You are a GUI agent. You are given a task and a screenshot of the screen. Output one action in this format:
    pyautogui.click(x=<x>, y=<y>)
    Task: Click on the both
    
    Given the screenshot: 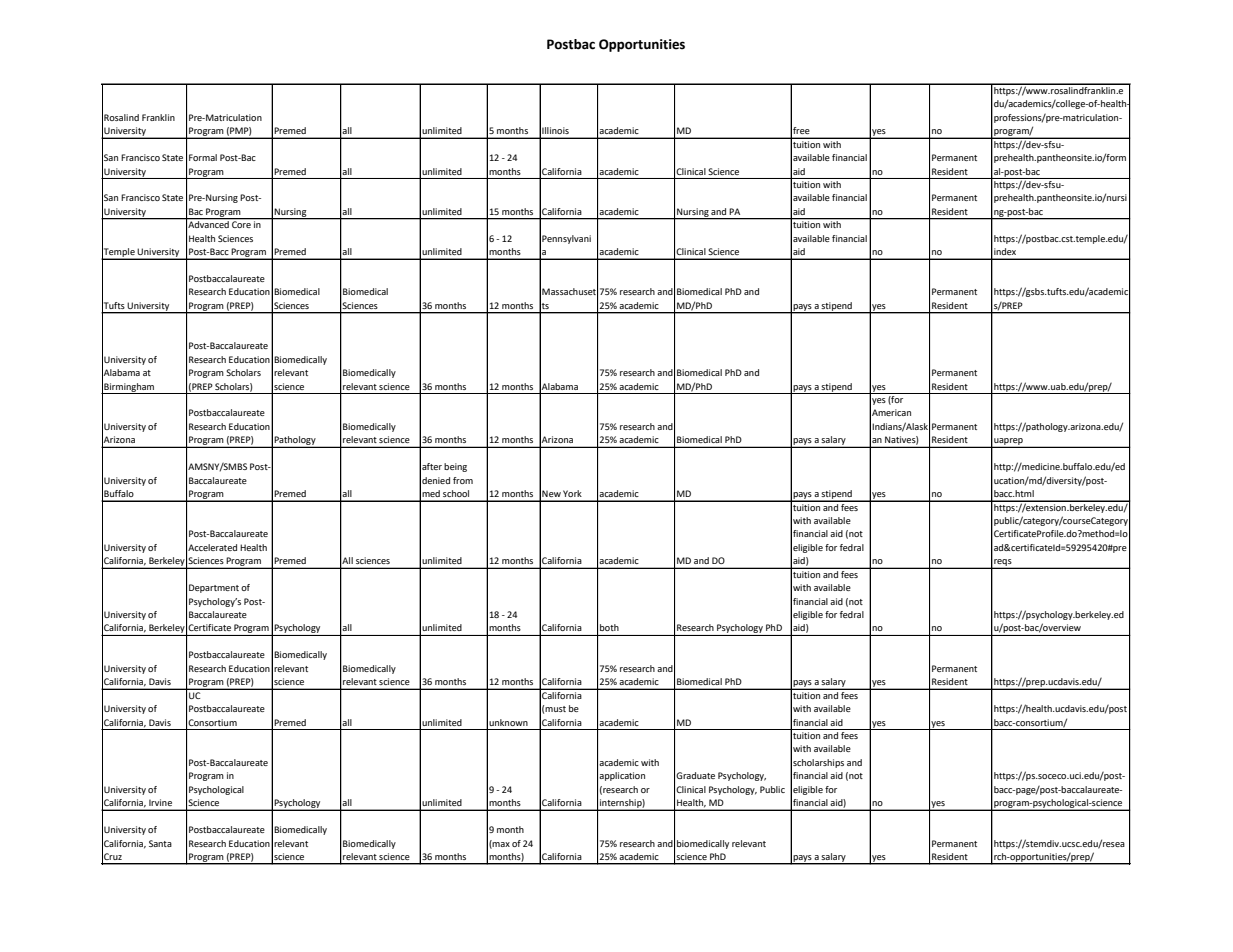 What is the action you would take?
    pyautogui.click(x=609, y=627)
